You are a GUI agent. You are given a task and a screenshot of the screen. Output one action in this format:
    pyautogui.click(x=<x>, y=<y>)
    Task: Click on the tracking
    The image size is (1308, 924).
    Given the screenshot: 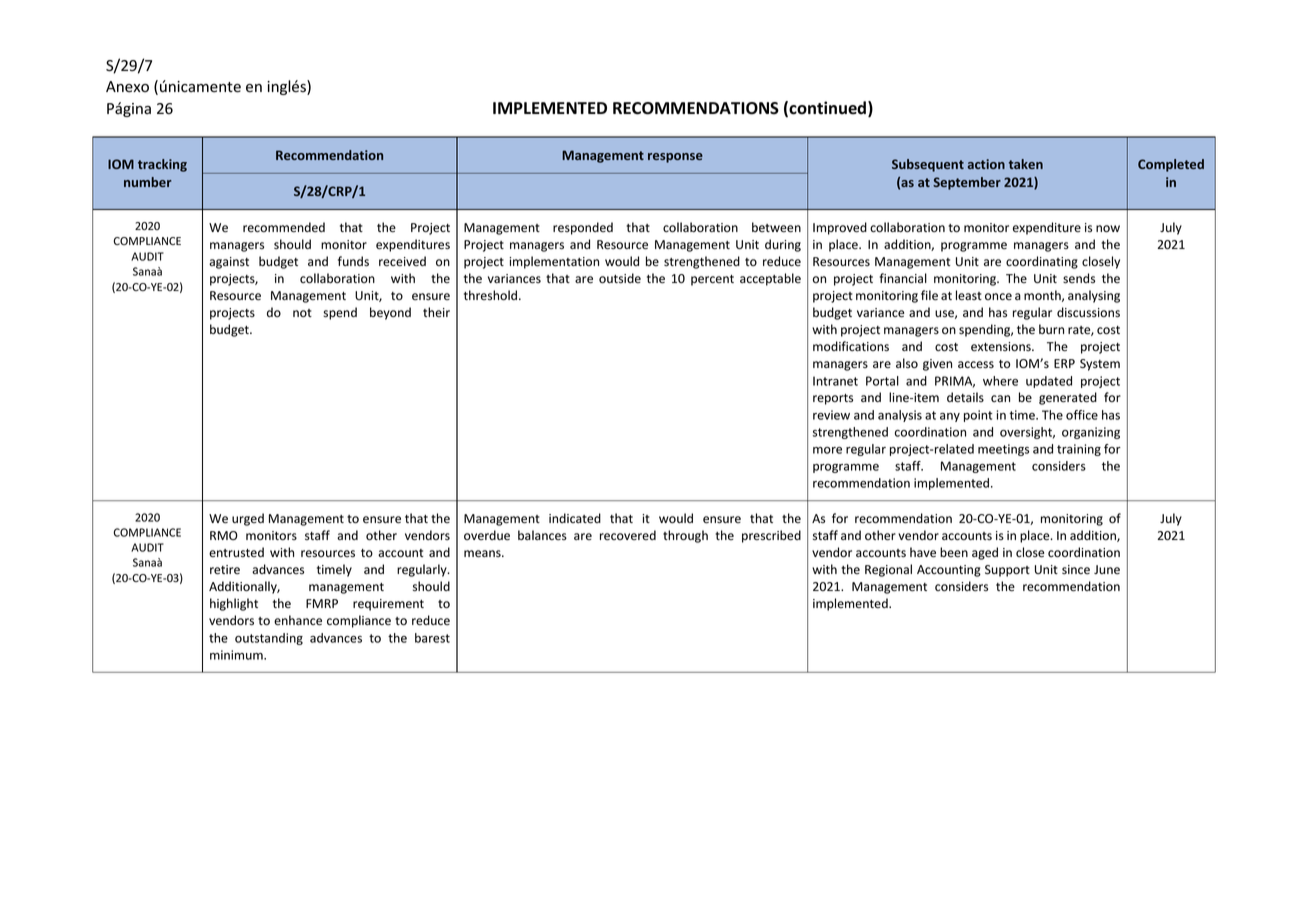 What is the action you would take?
    pyautogui.click(x=162, y=165)
